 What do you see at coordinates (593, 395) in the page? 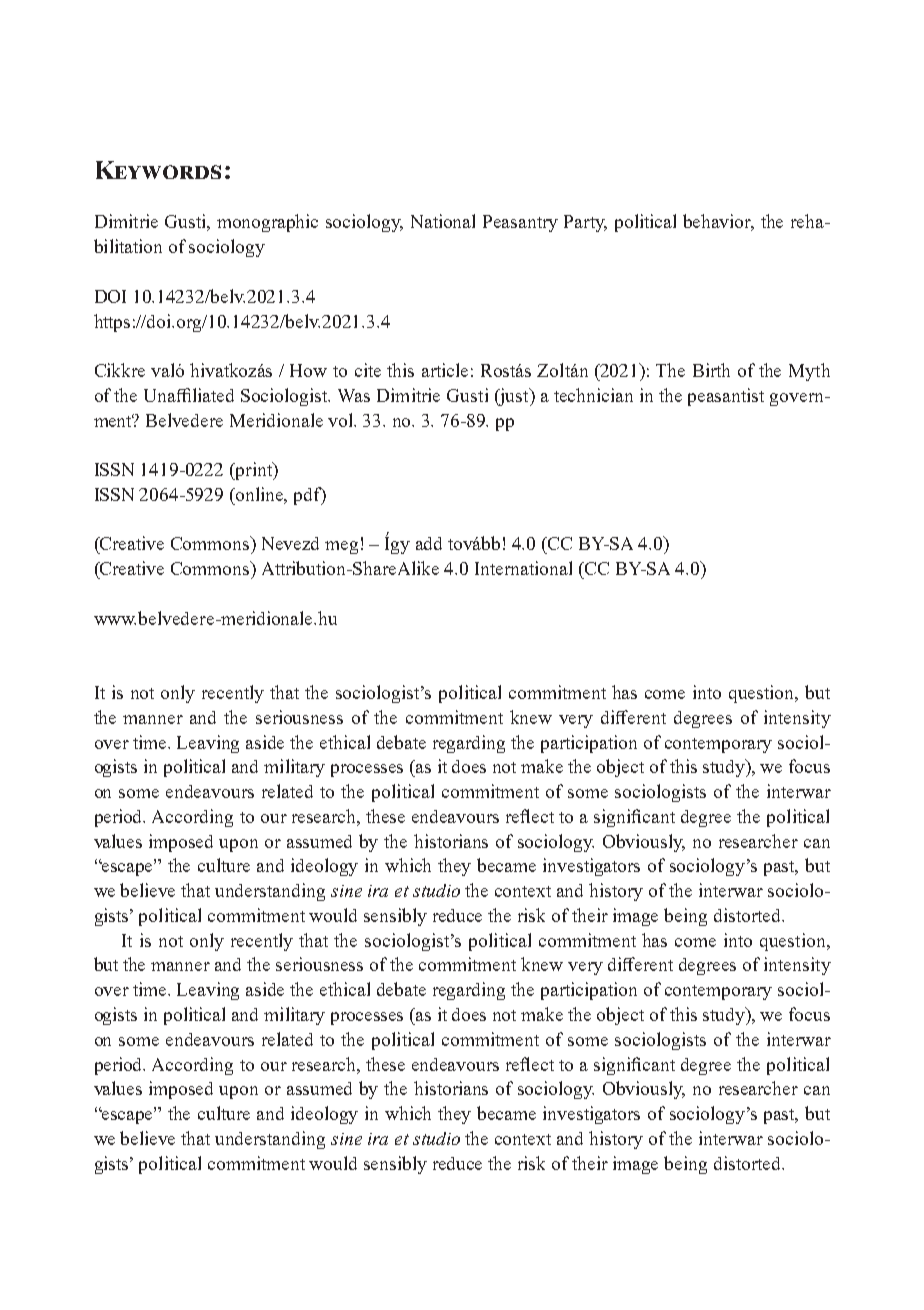
I see `technician` at bounding box center [593, 395].
